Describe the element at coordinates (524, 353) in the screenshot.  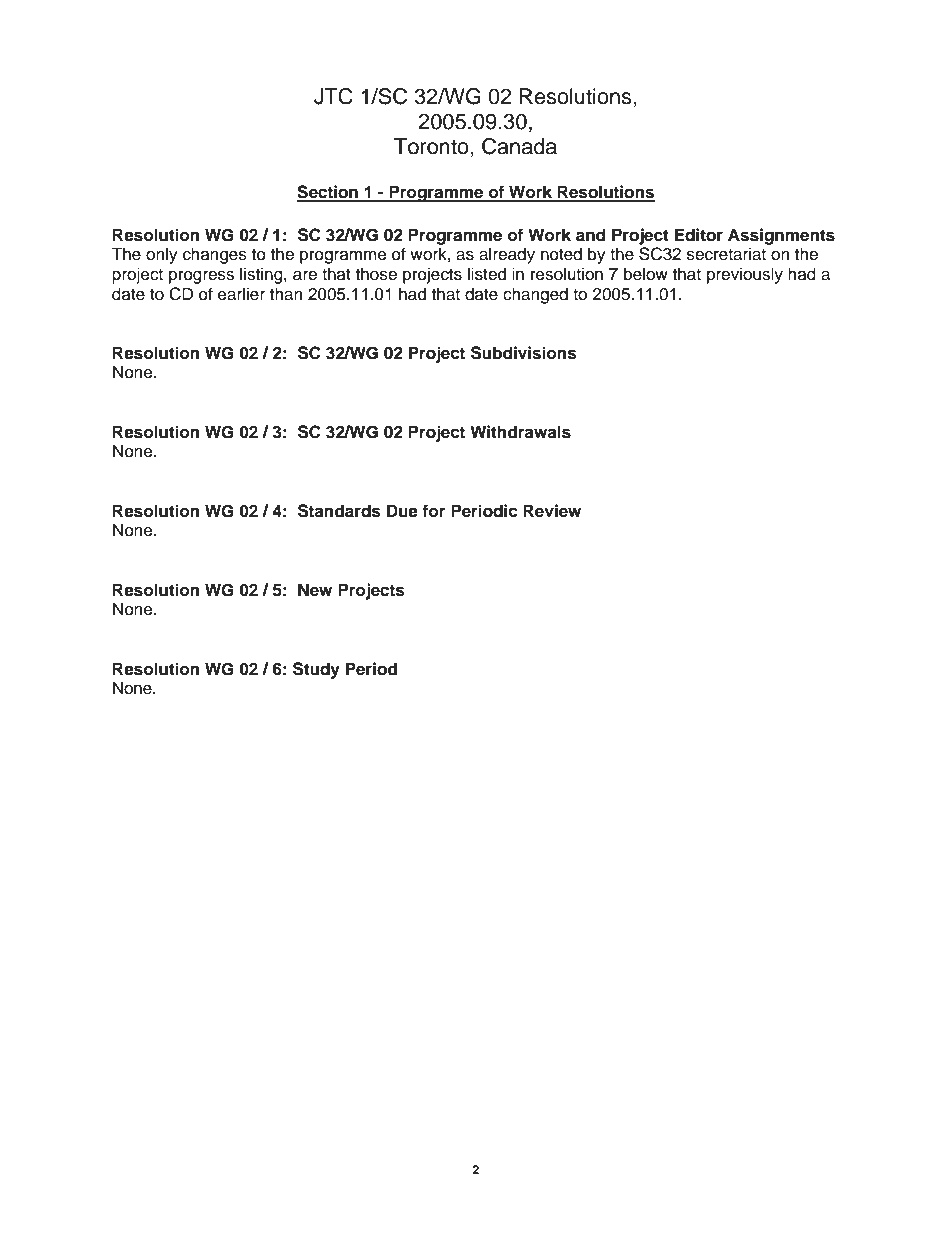
I see `Subdivisions` at that location.
